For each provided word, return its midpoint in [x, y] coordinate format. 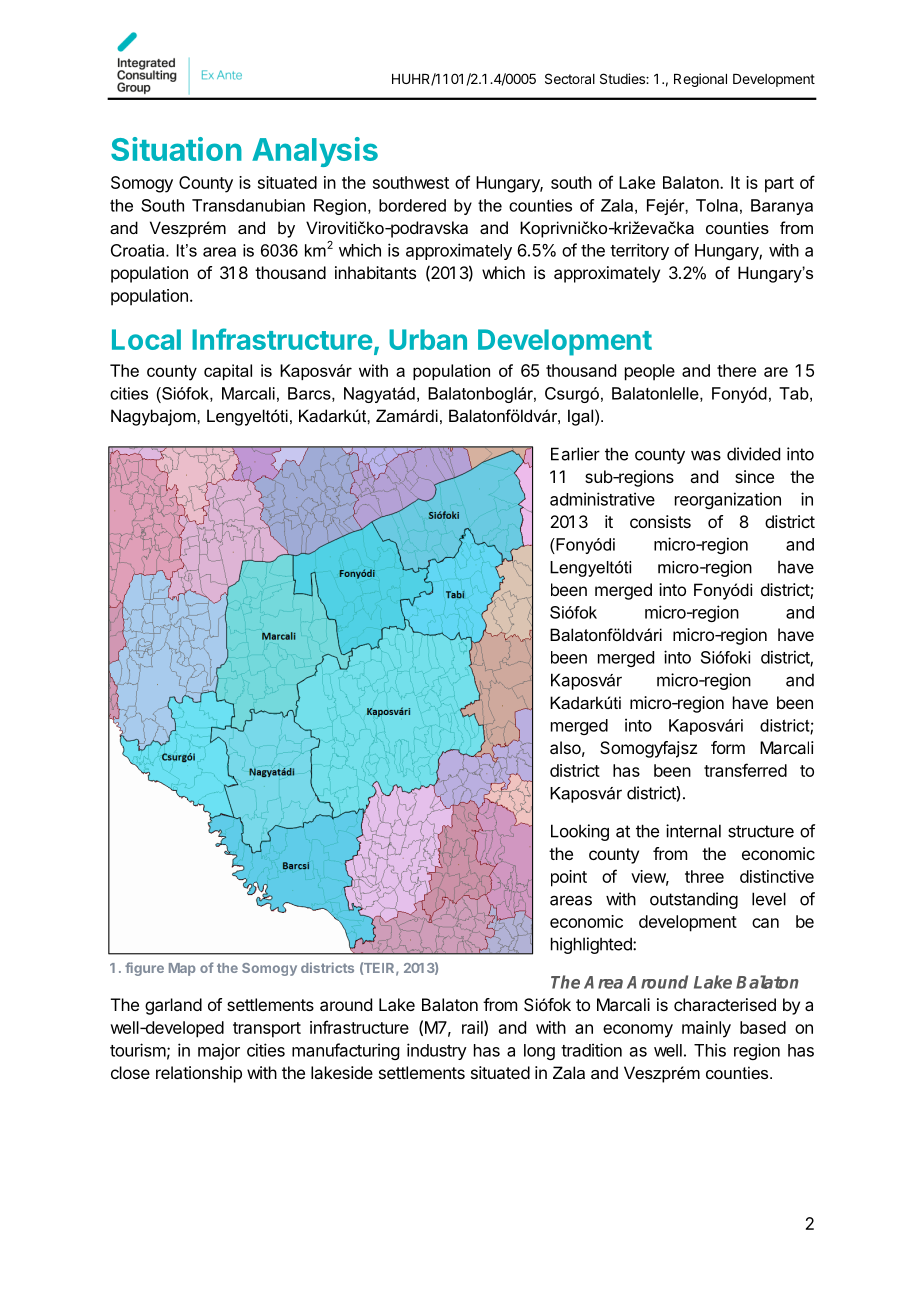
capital [228, 372]
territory [639, 251]
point [569, 878]
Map [182, 969]
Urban [428, 339]
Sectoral [570, 78]
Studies [623, 78]
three [704, 876]
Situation [176, 149]
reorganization [728, 500]
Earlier [575, 454]
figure [144, 969]
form [728, 747]
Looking [580, 832]
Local [146, 339]
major [219, 1051]
